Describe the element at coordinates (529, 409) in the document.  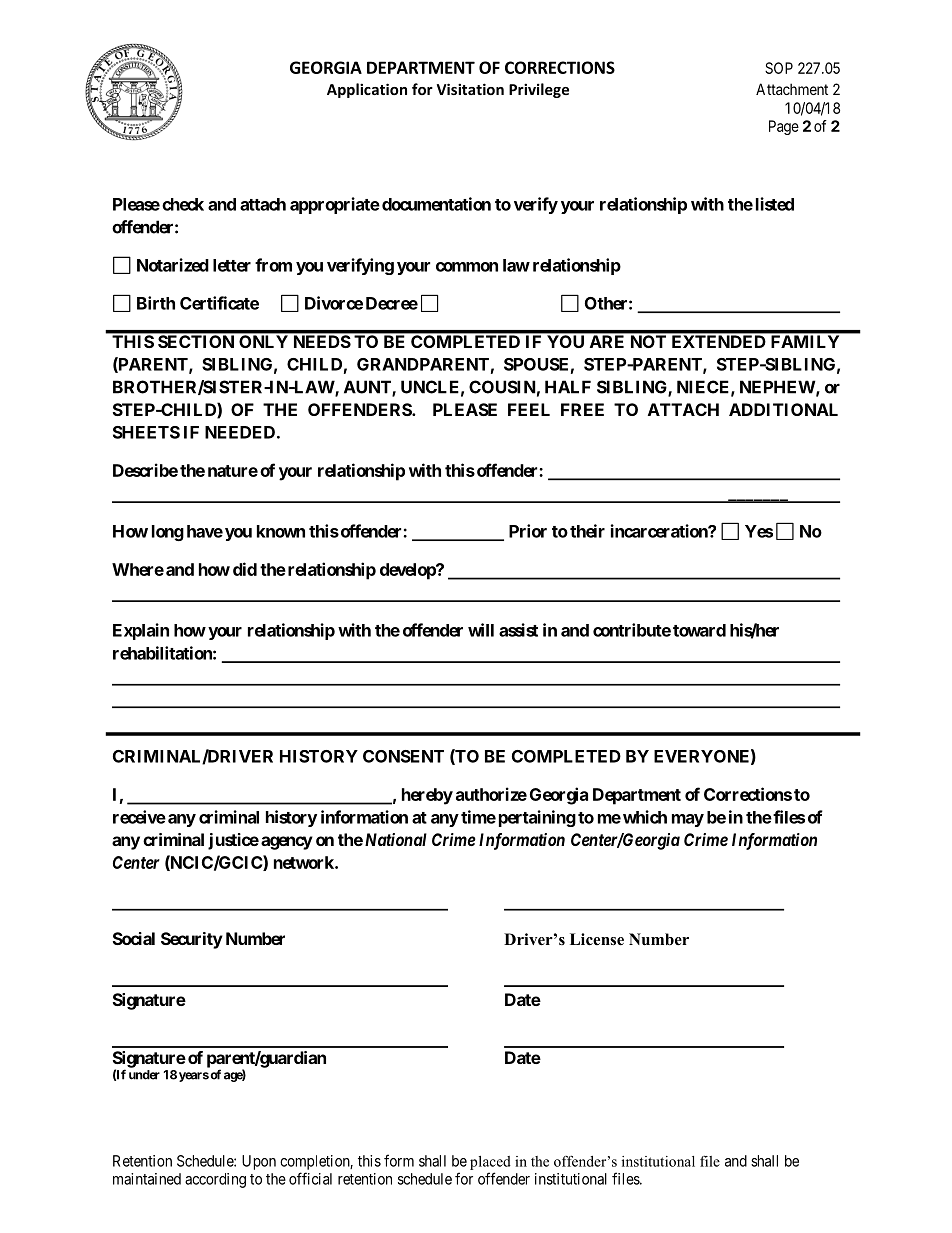
I see `FEEL` at that location.
